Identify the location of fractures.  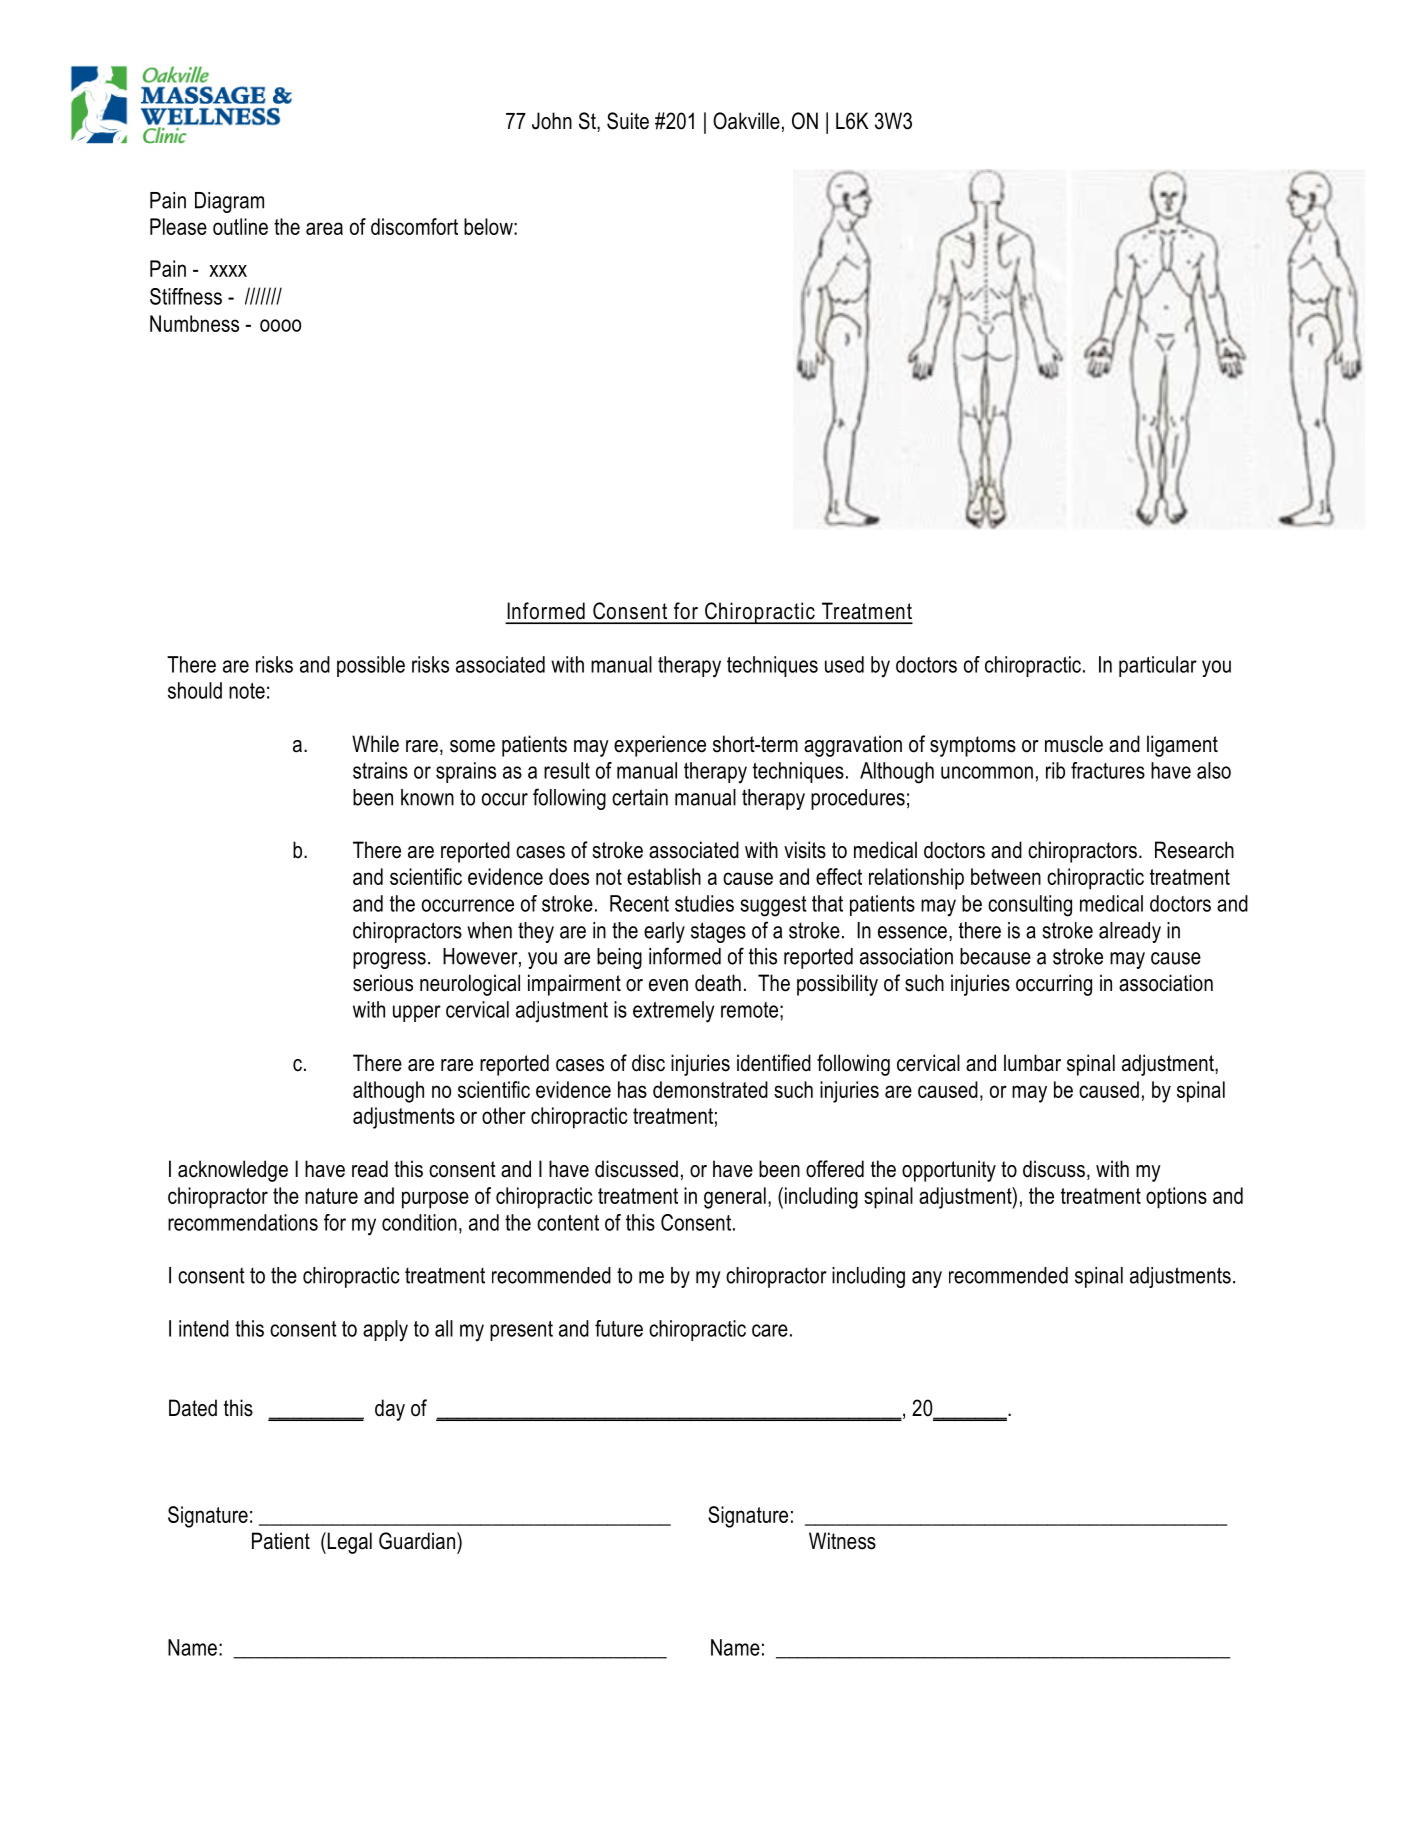
(1108, 770).
